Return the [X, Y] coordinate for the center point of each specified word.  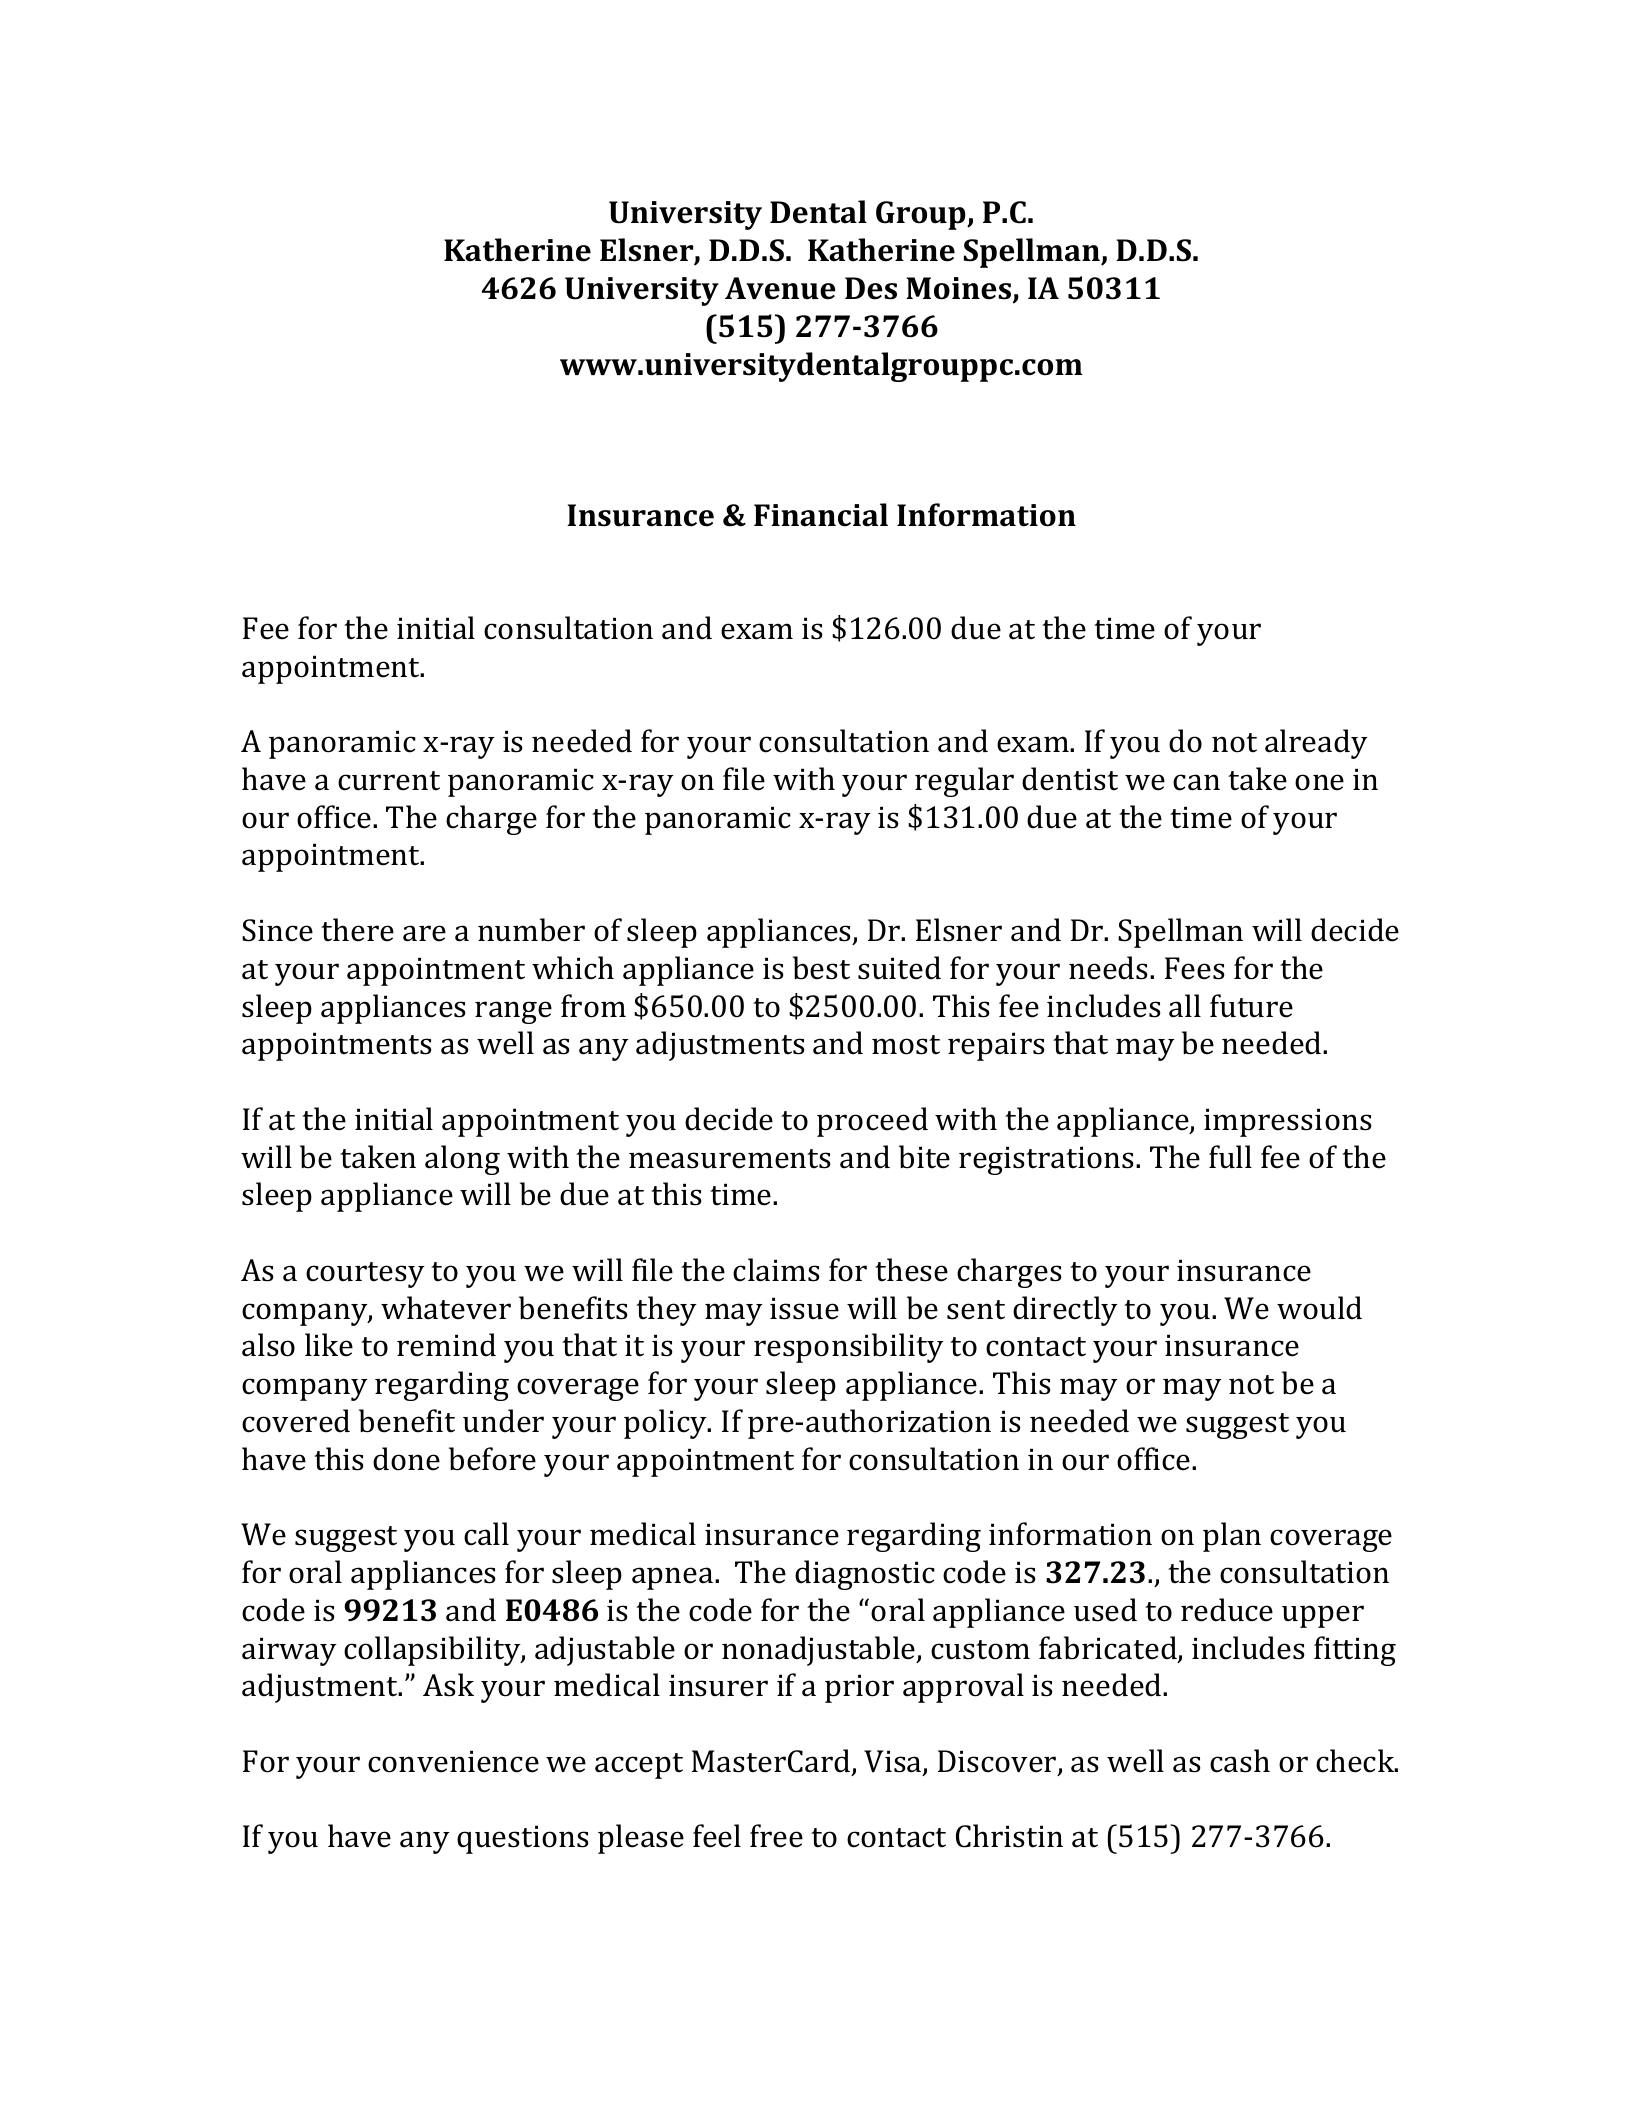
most [906, 1045]
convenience [453, 1761]
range [513, 1012]
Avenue [780, 288]
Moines [958, 288]
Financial [821, 515]
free [776, 1836]
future [1251, 1006]
